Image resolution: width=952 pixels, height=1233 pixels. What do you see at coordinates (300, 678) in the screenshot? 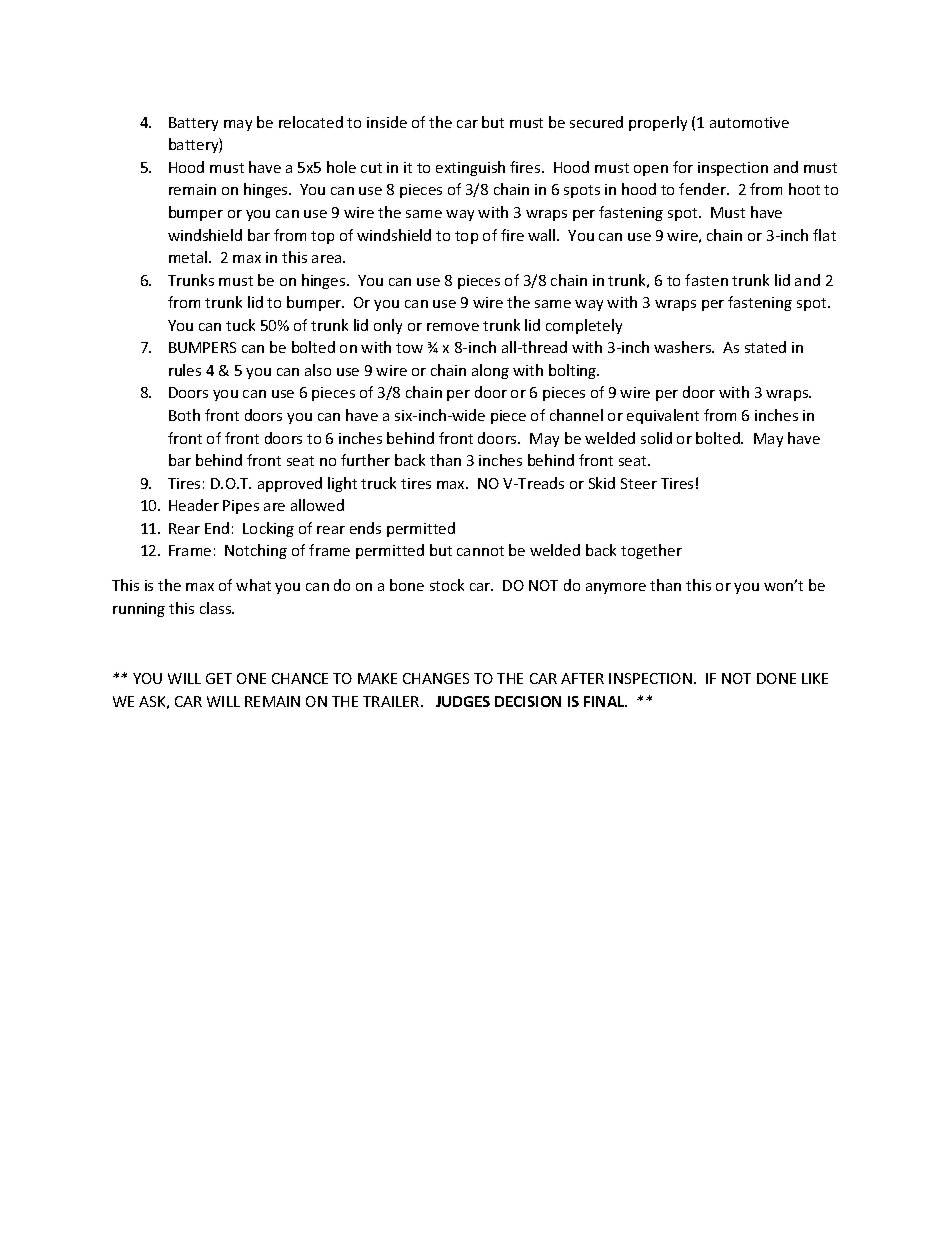
I see `CHANCE` at bounding box center [300, 678].
